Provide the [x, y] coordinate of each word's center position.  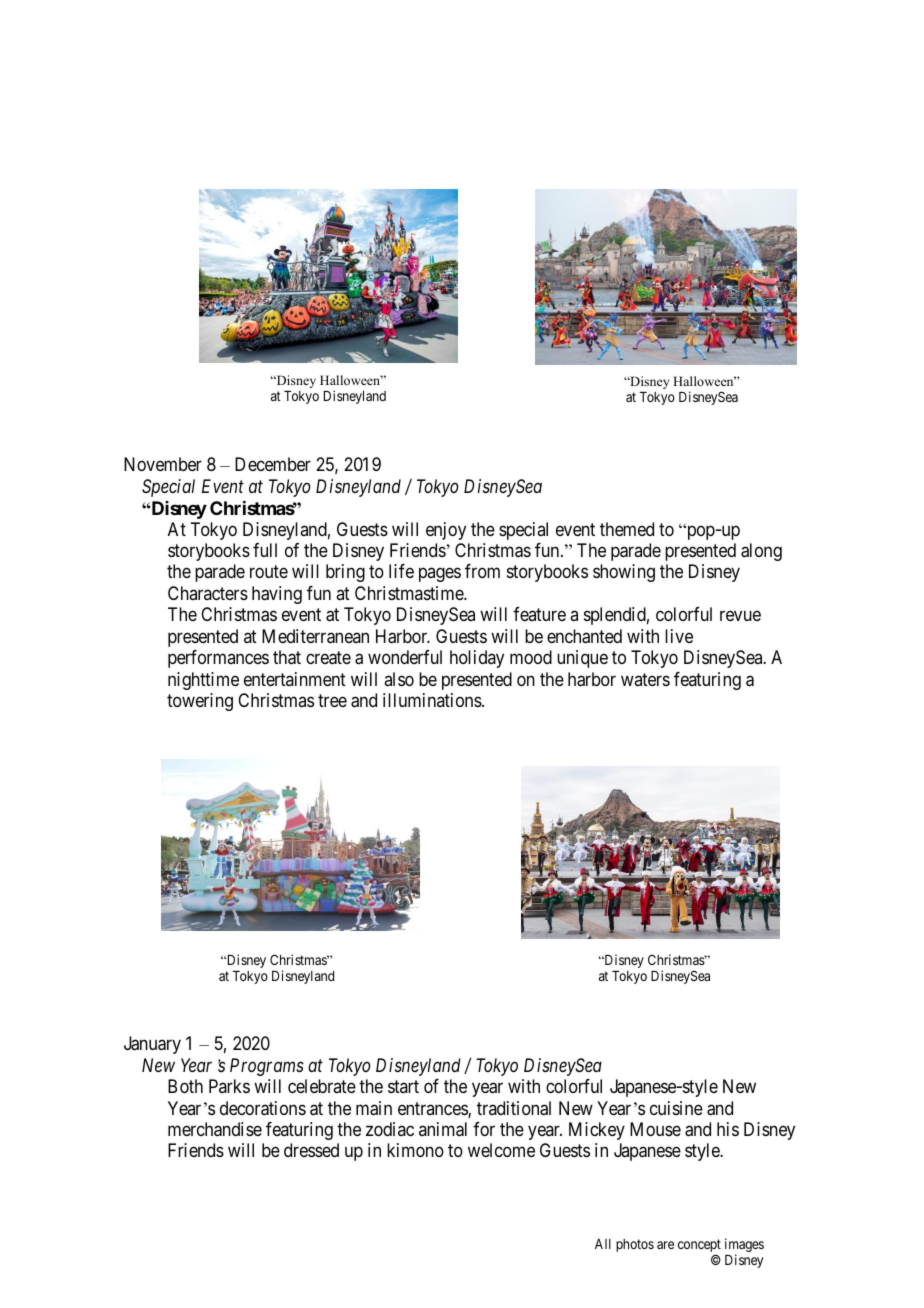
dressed [311, 1150]
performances [218, 659]
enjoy [446, 531]
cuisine [676, 1108]
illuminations [433, 700]
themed [627, 529]
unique [582, 659]
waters [645, 679]
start [403, 1086]
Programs [267, 1067]
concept [699, 1247]
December [273, 464]
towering [200, 702]
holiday [477, 659]
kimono [415, 1150]
